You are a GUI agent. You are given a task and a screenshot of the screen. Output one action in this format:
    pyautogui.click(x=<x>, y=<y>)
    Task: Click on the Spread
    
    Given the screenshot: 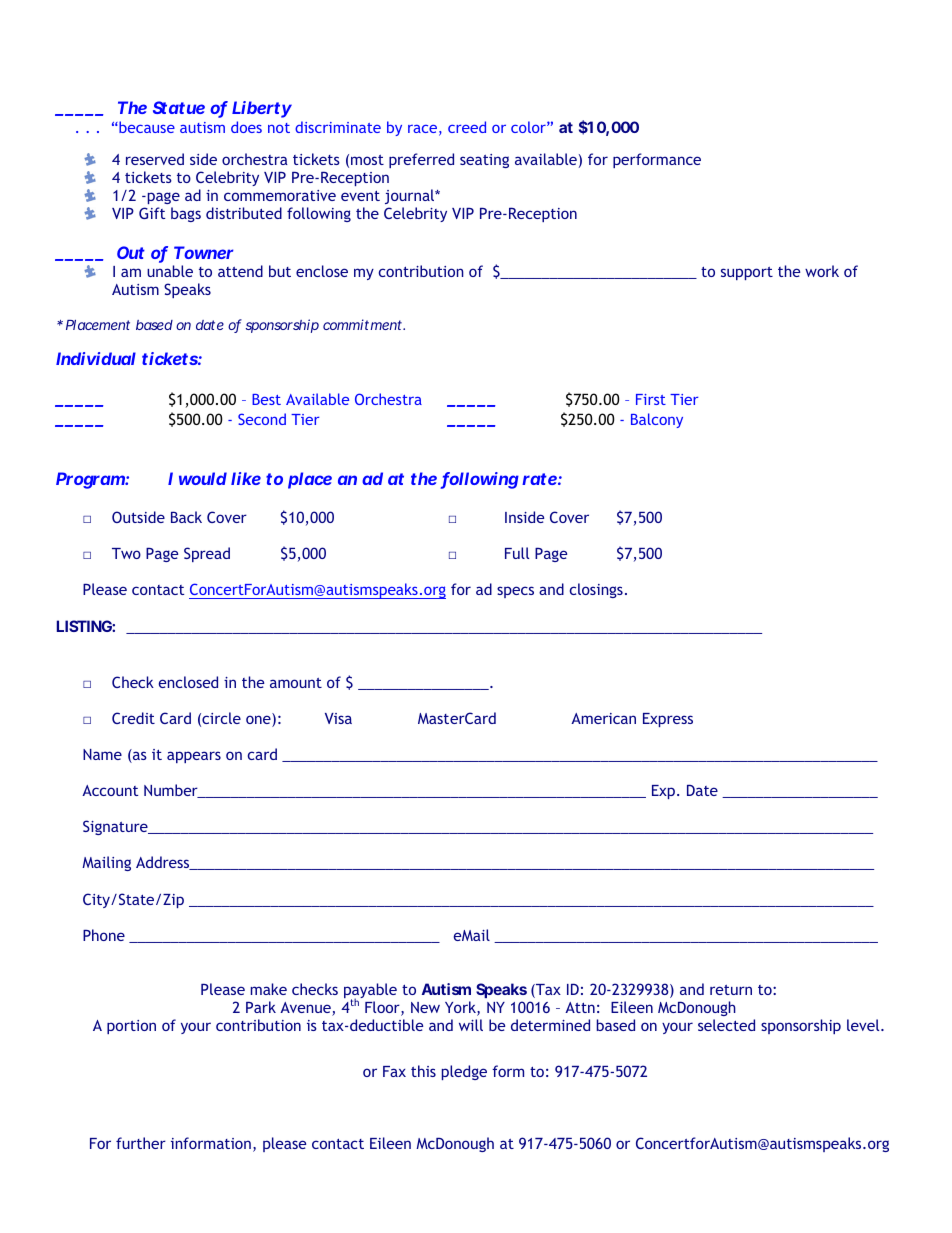 What is the action you would take?
    pyautogui.click(x=207, y=554)
